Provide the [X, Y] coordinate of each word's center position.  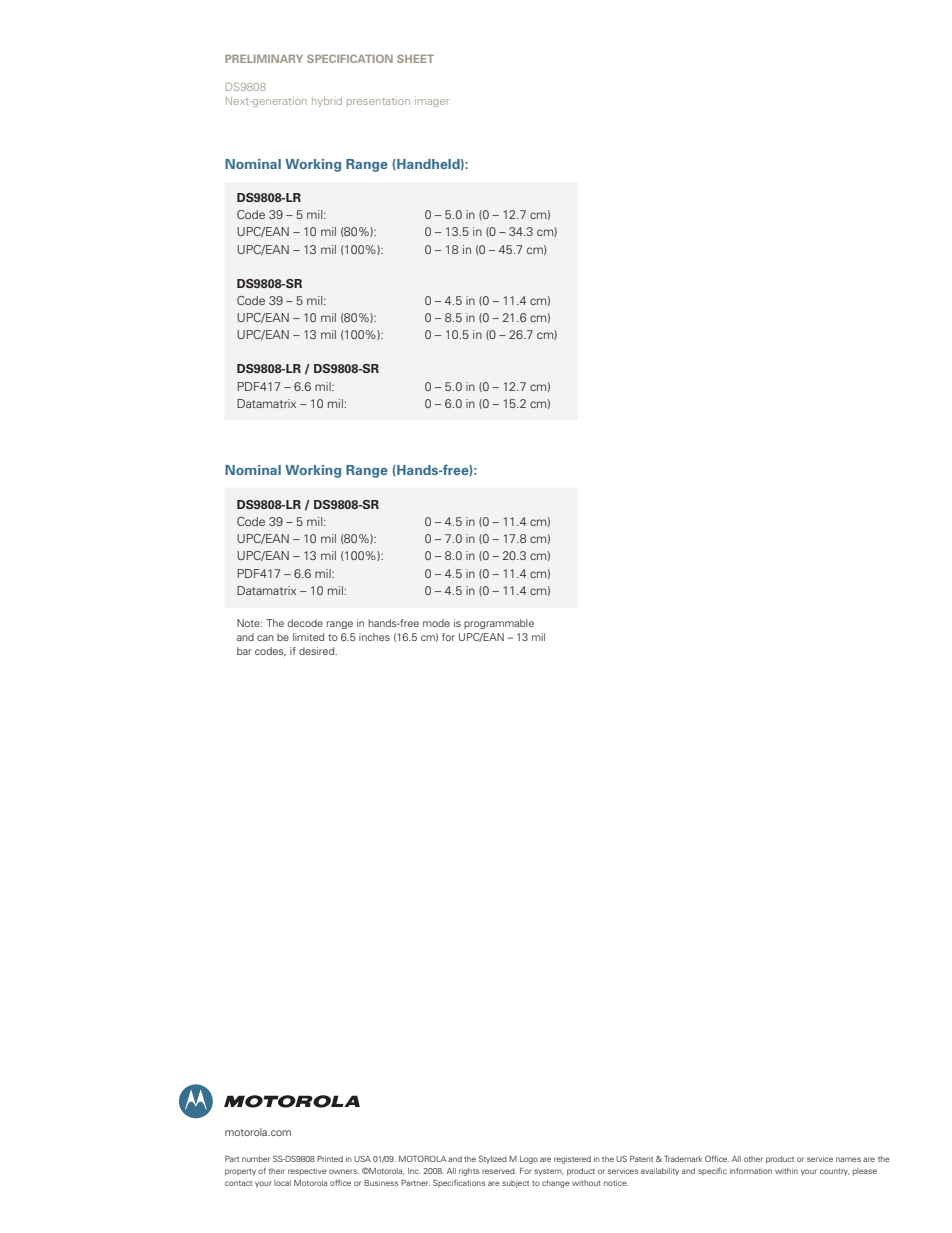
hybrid [327, 102]
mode [436, 623]
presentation [378, 102]
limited [308, 637]
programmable [499, 624]
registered [572, 1160]
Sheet [415, 58]
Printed [330, 1159]
